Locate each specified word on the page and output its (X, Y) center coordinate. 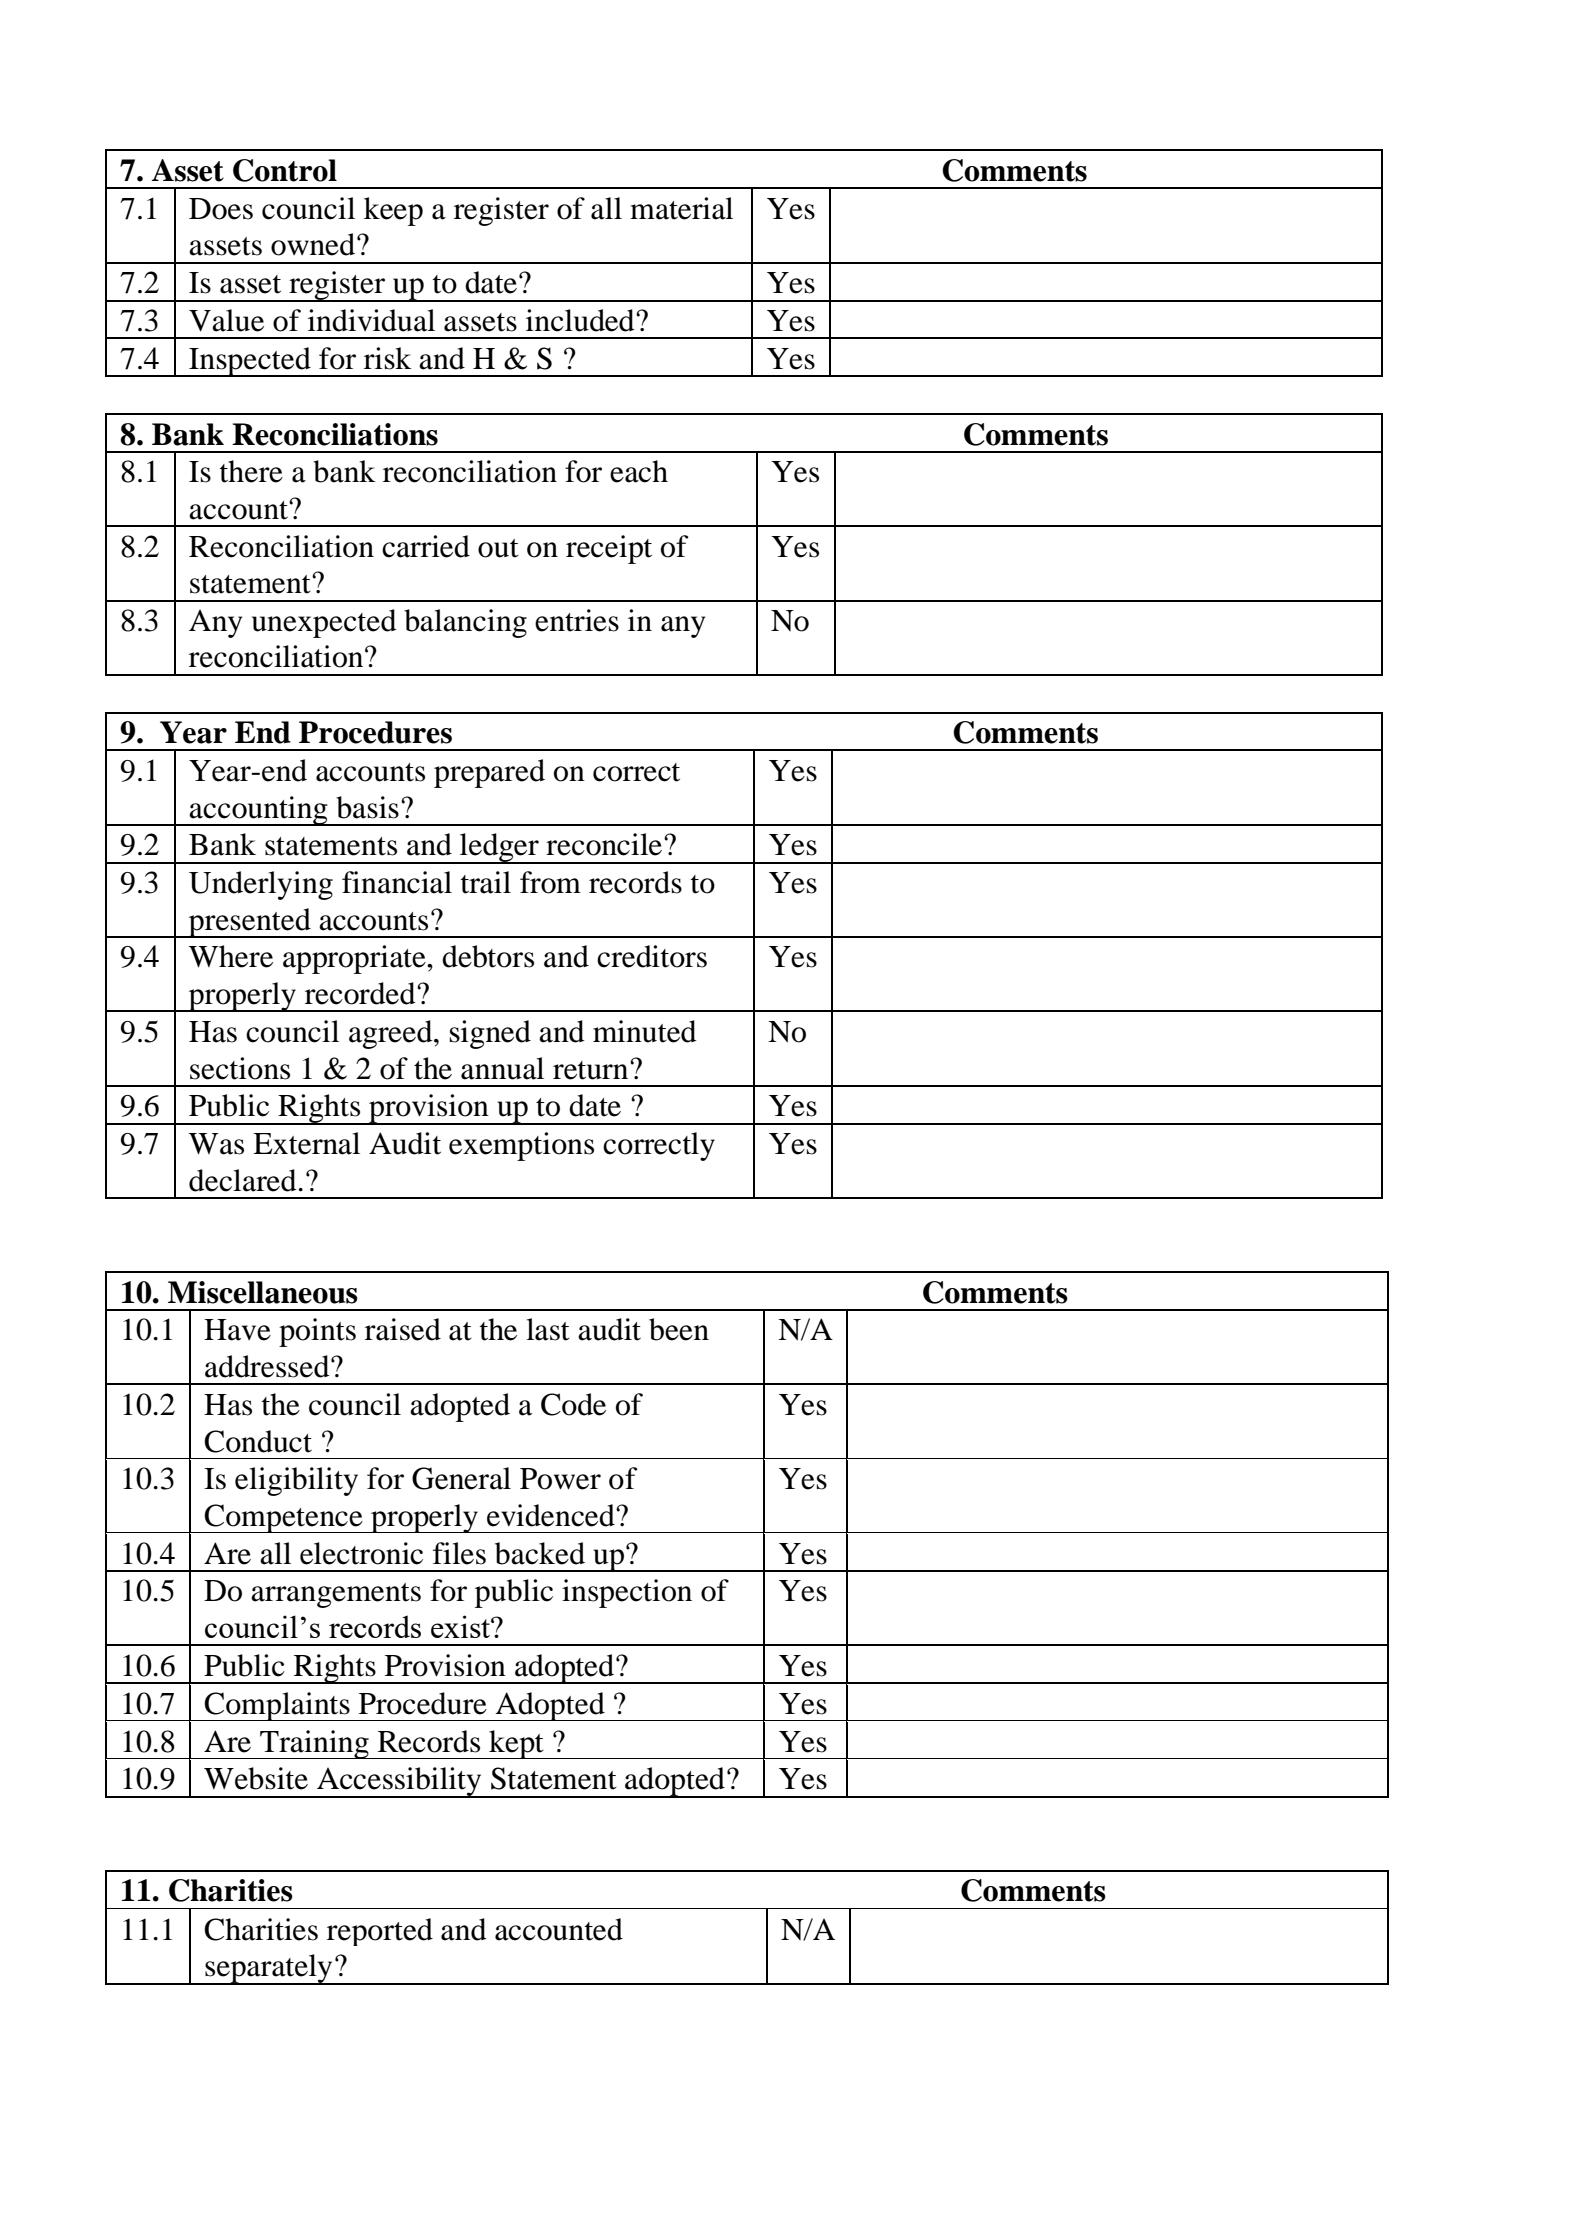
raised (403, 1329)
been (679, 1329)
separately (269, 1969)
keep (393, 211)
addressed (268, 1366)
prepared (489, 773)
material (681, 208)
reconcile (605, 844)
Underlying (261, 885)
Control (285, 170)
